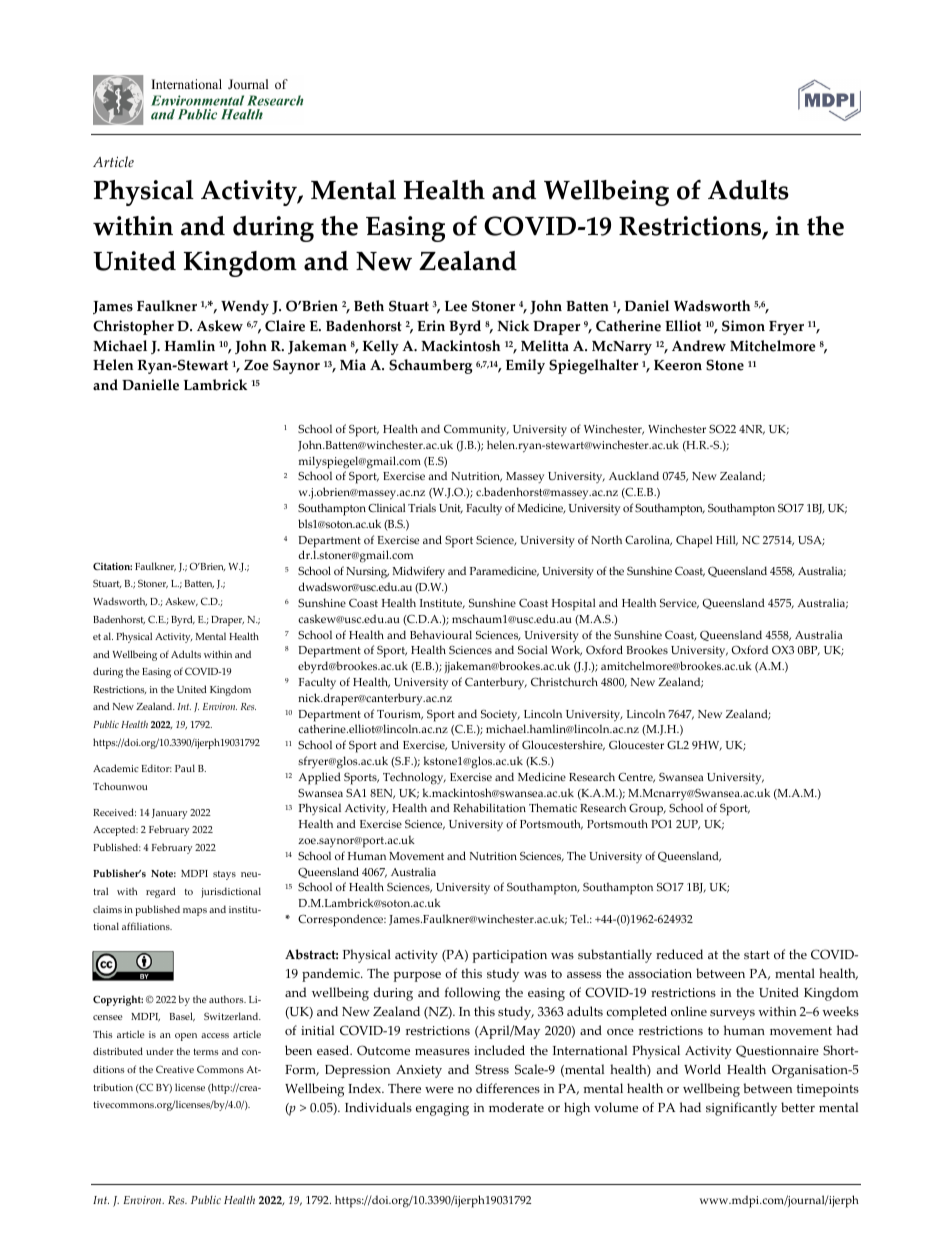 This screenshot has width=952, height=1233. Describe the element at coordinates (489, 807) in the screenshot. I see `Rehabilitation` at that location.
